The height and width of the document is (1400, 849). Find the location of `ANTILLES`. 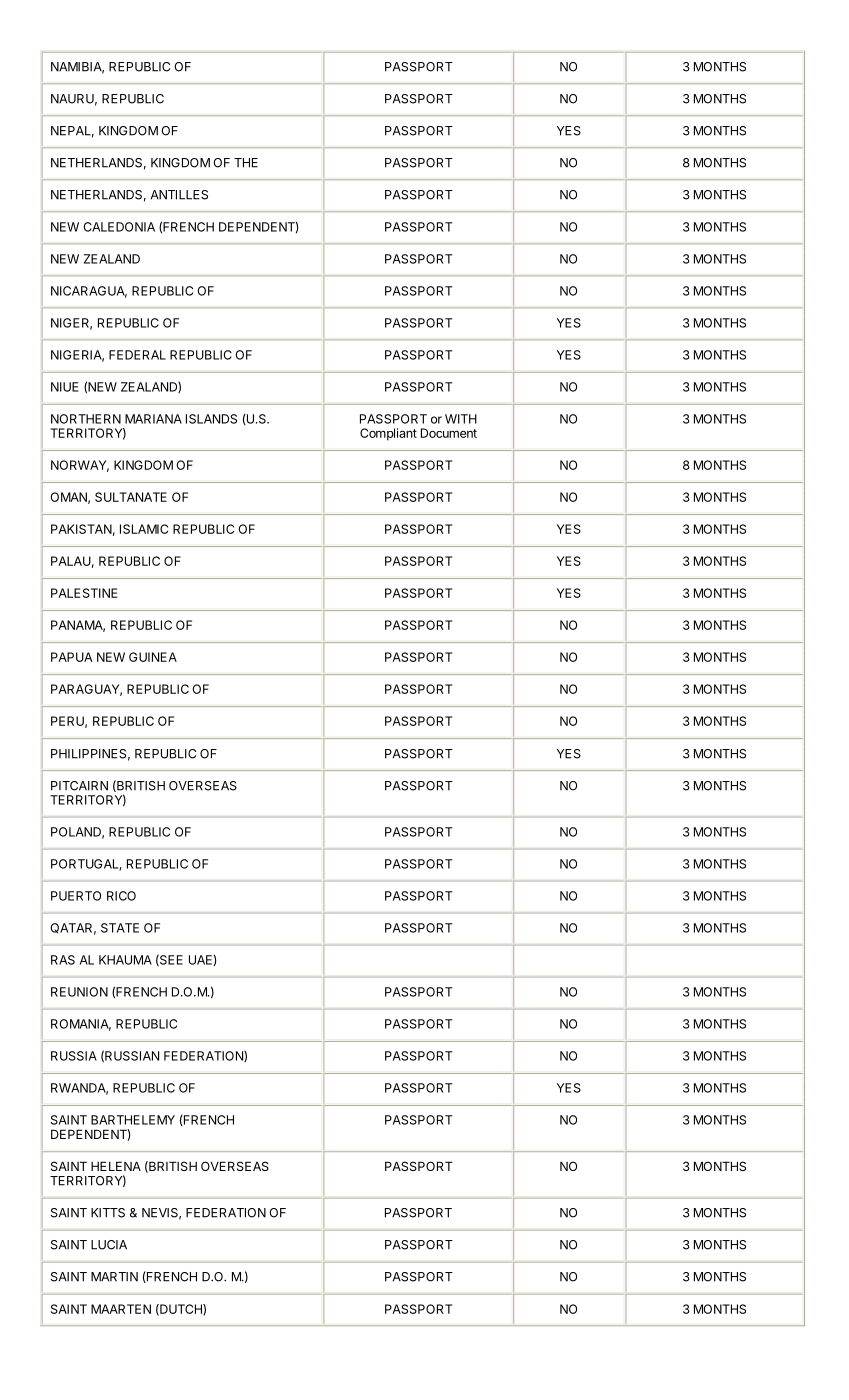

ANTILLES is located at coordinates (179, 195).
